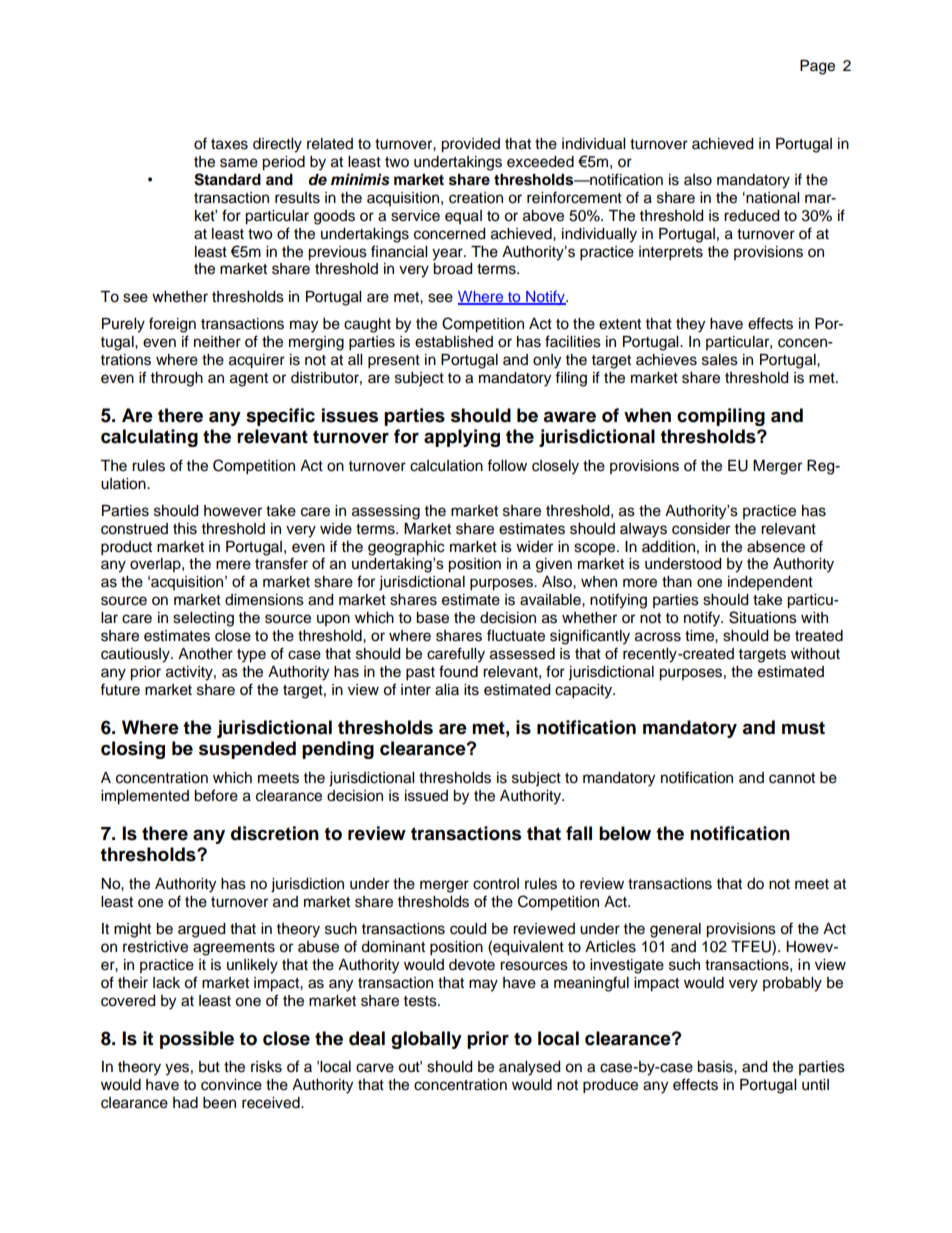 The height and width of the document is (1233, 952). Describe the element at coordinates (817, 67) in the document. I see `Page` at that location.
